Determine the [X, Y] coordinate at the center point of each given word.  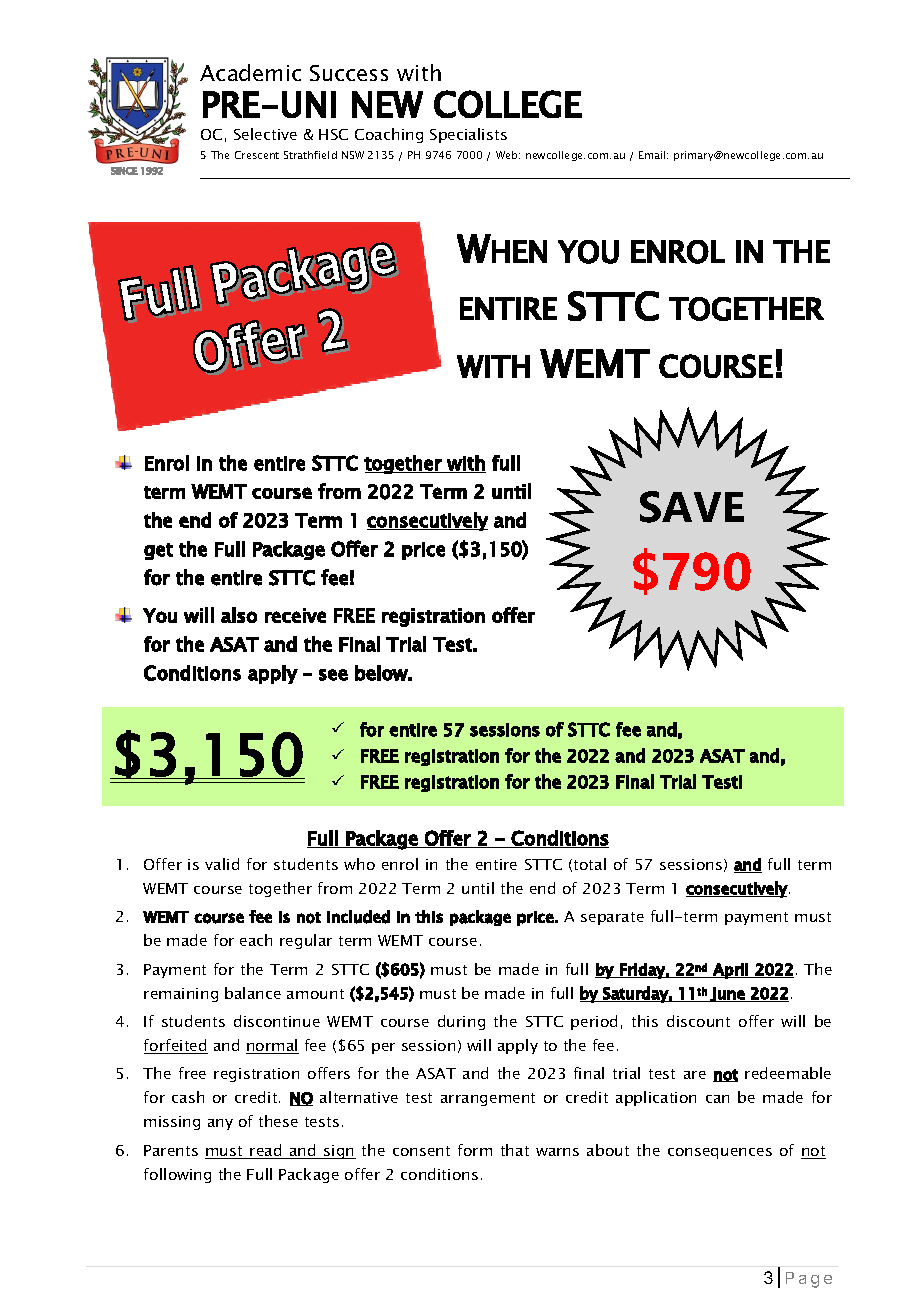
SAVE [692, 507]
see [333, 675]
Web [508, 155]
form [475, 1150]
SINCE [124, 171]
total [590, 864]
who [359, 864]
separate [612, 918]
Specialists [468, 135]
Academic [250, 72]
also [239, 615]
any [220, 1124]
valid [222, 864]
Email [653, 155]
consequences [720, 1153]
